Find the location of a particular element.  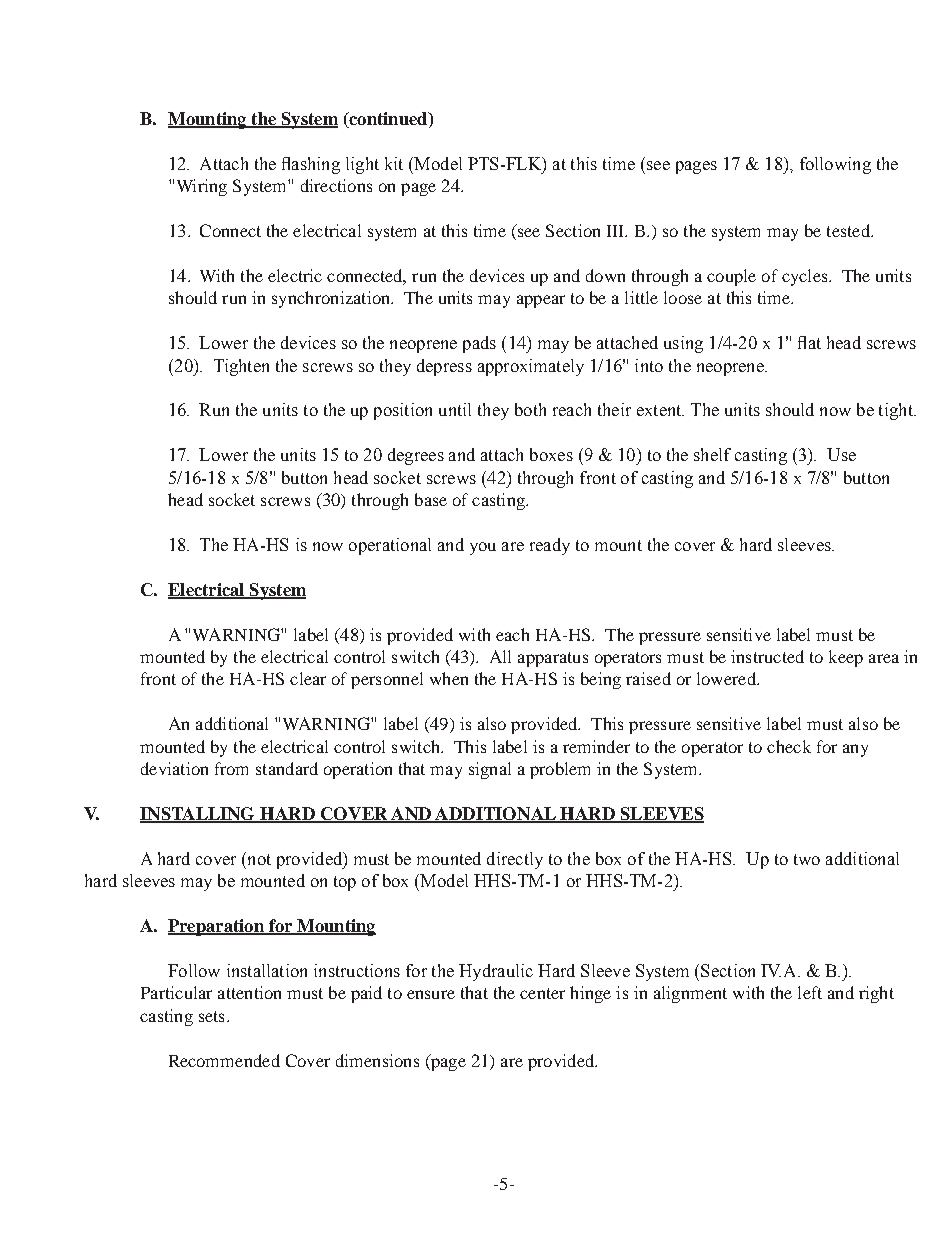

ready is located at coordinates (550, 546).
